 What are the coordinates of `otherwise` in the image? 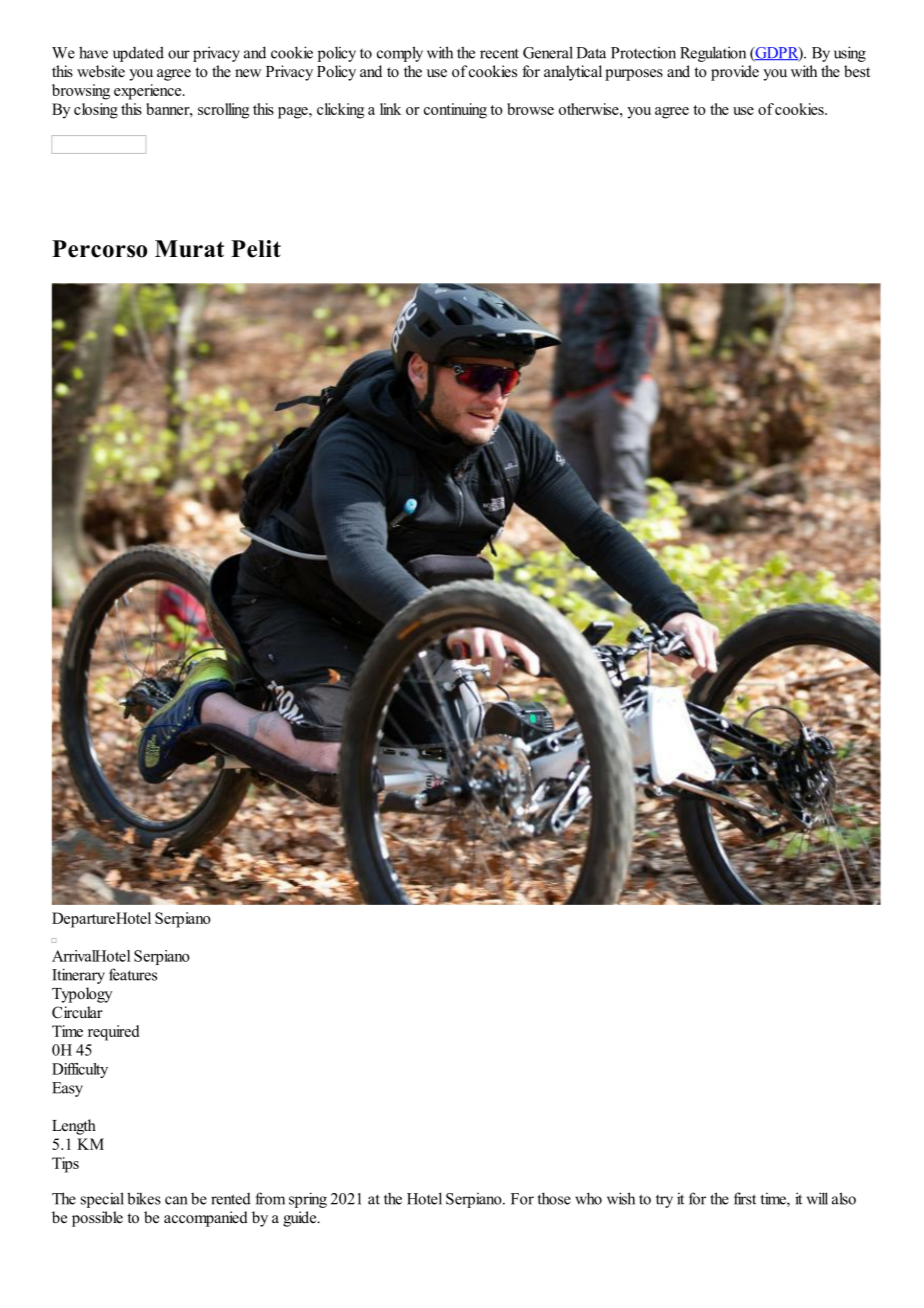 It's located at (590, 109).
